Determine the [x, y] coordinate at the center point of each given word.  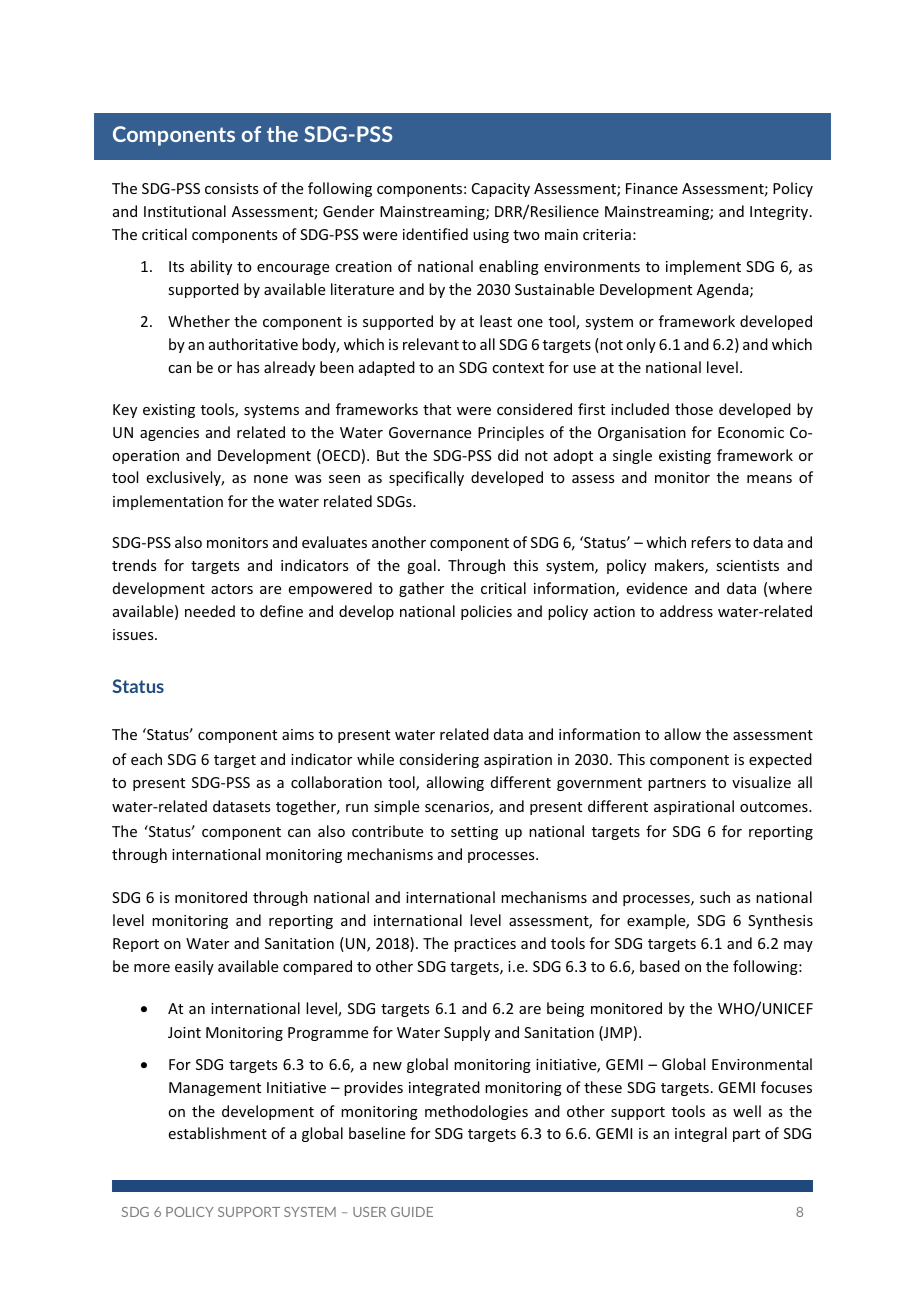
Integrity [780, 213]
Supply [467, 1033]
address [686, 611]
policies [486, 612]
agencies [169, 434]
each [146, 759]
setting [474, 833]
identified [435, 234]
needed [210, 611]
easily [194, 967]
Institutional [185, 211]
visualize [761, 782]
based [660, 966]
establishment [218, 1133]
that [437, 409]
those [694, 409]
